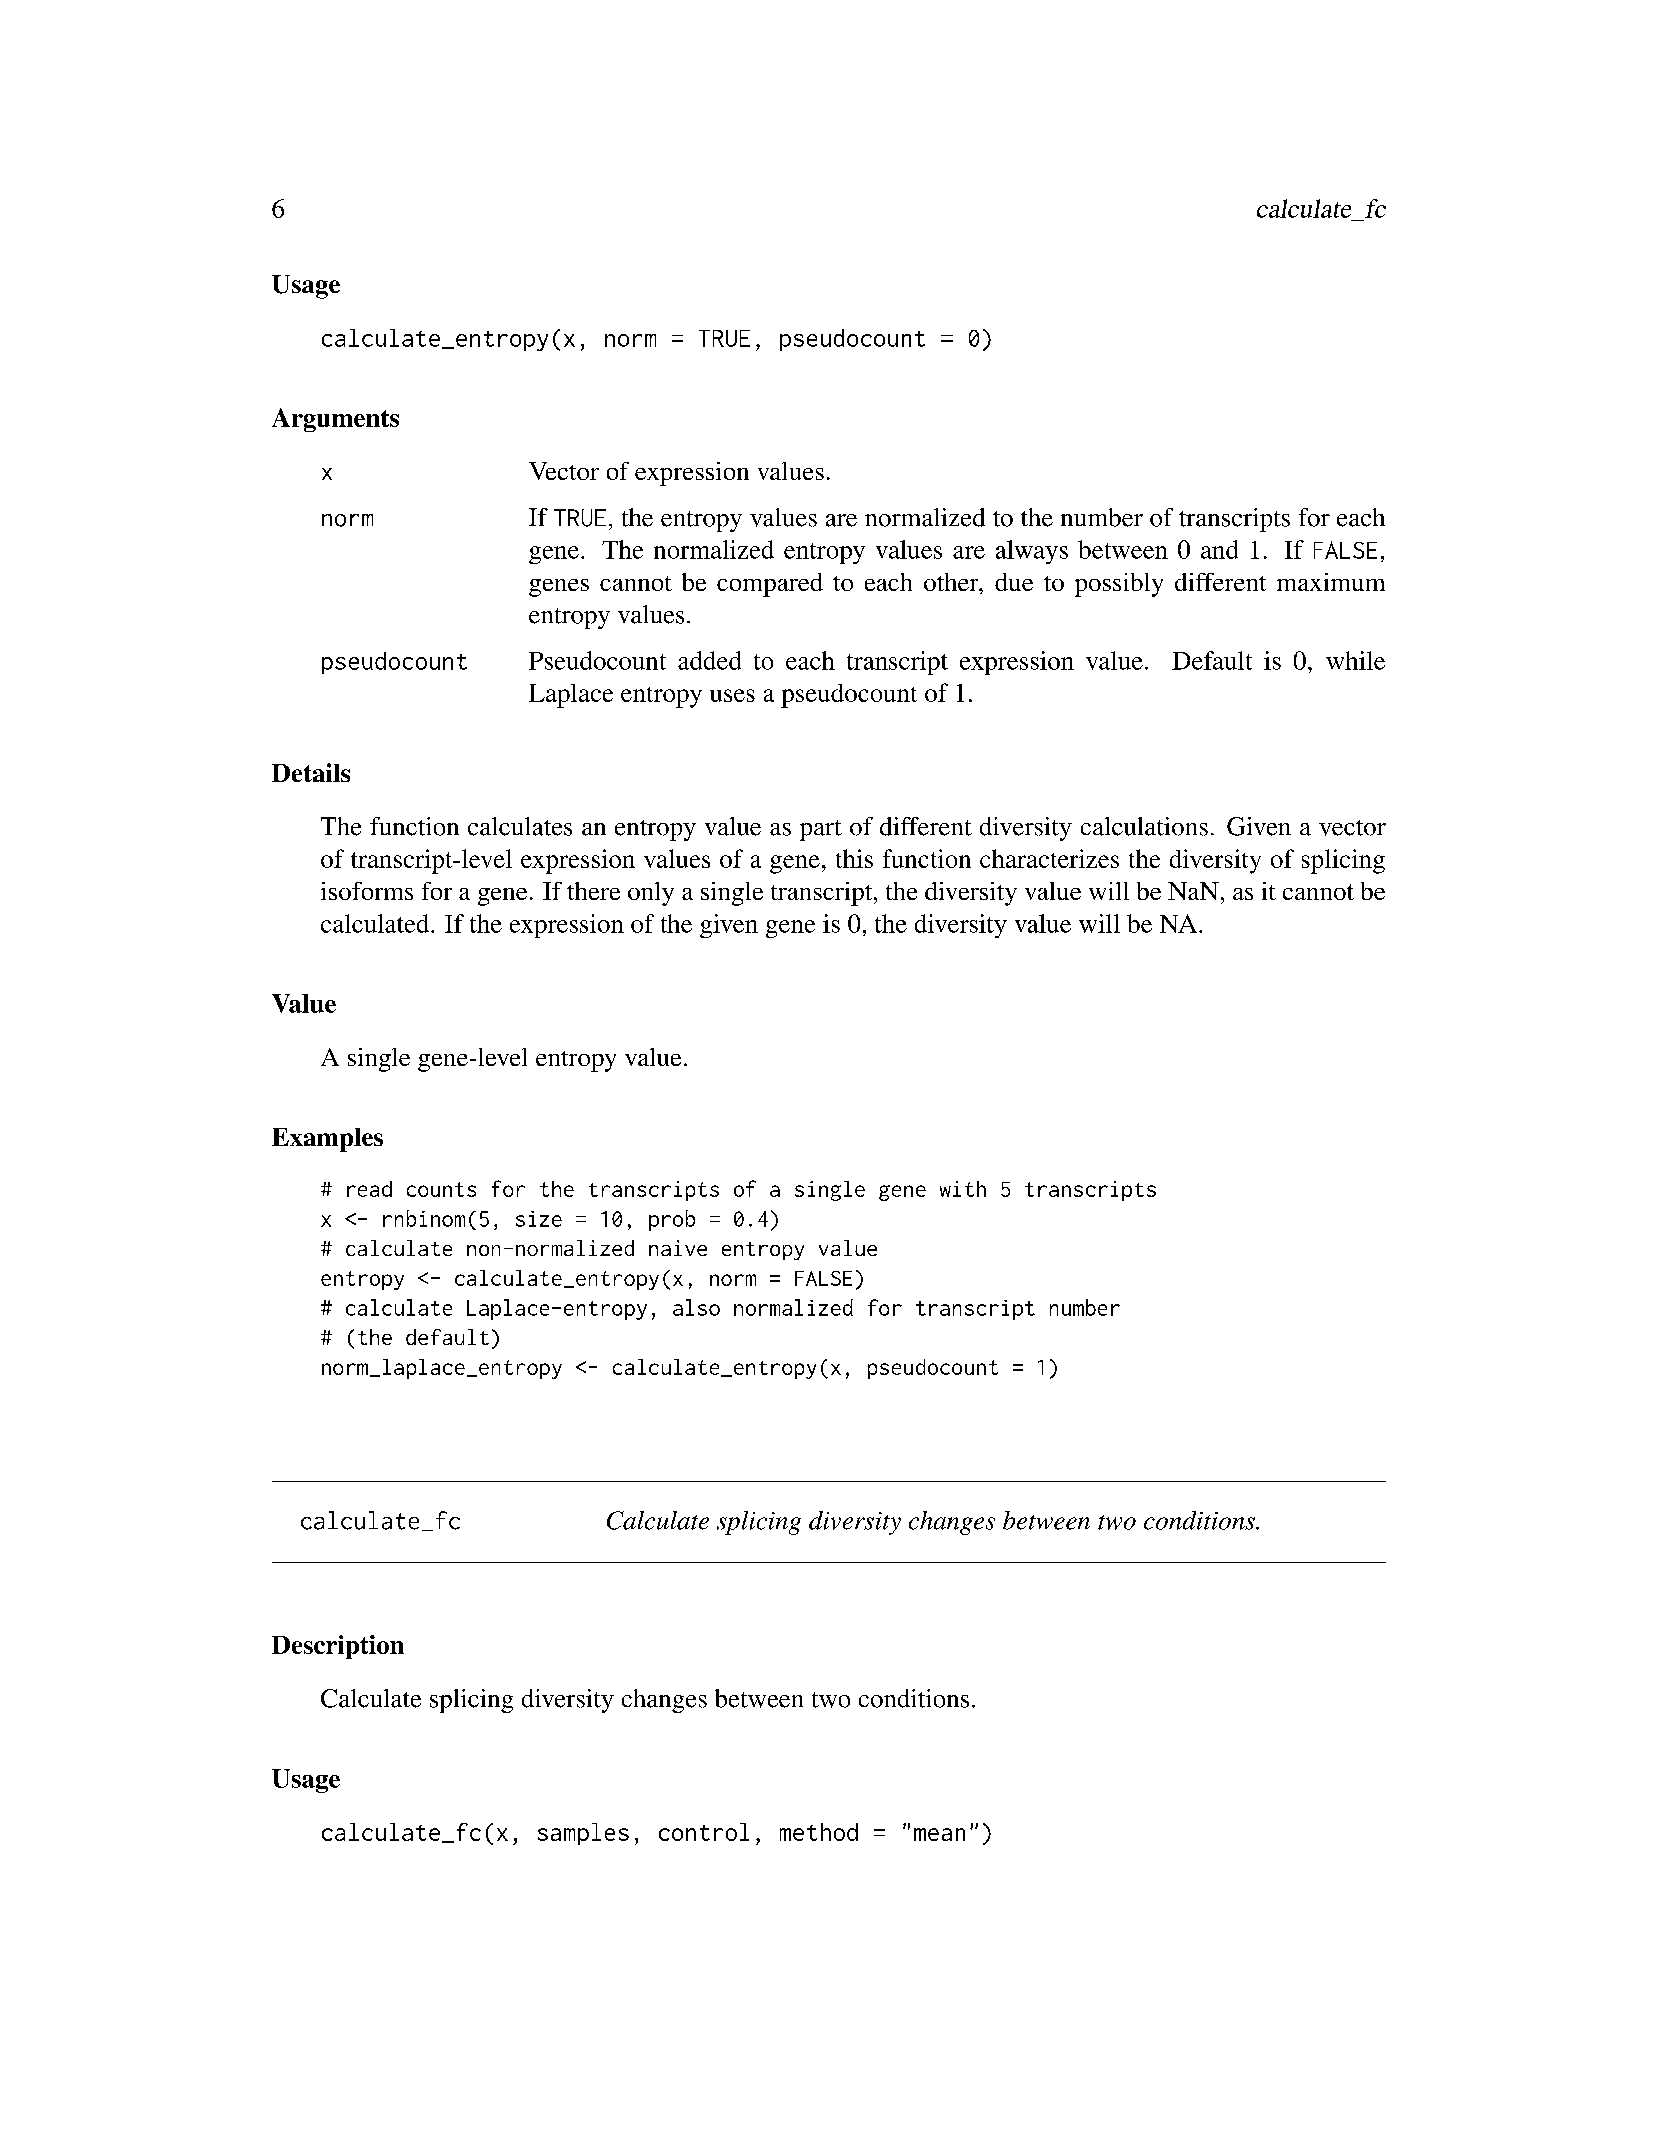 The image size is (1656, 2143). Describe the element at coordinates (441, 1189) in the screenshot. I see `counts` at that location.
